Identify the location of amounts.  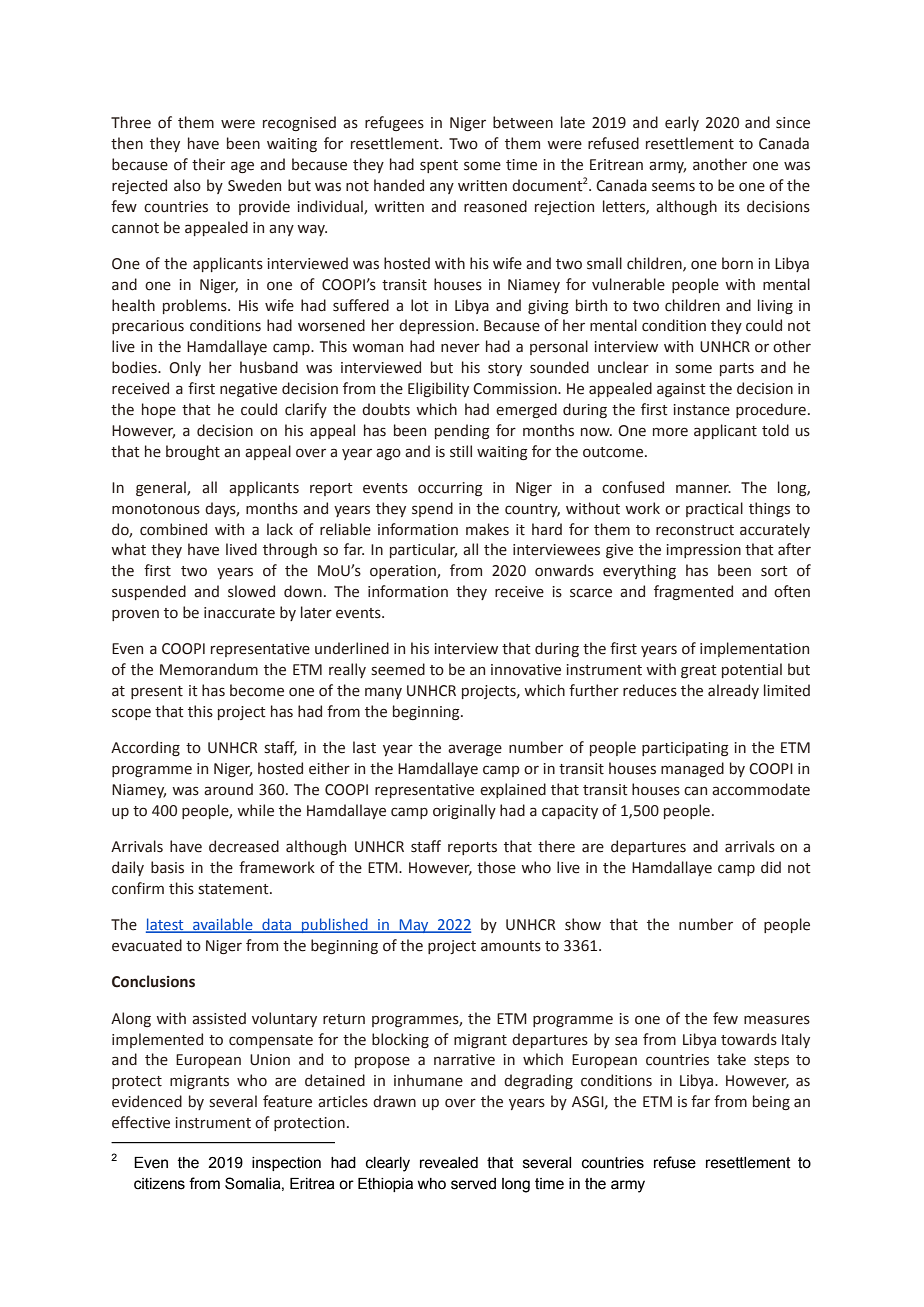
(511, 946).
